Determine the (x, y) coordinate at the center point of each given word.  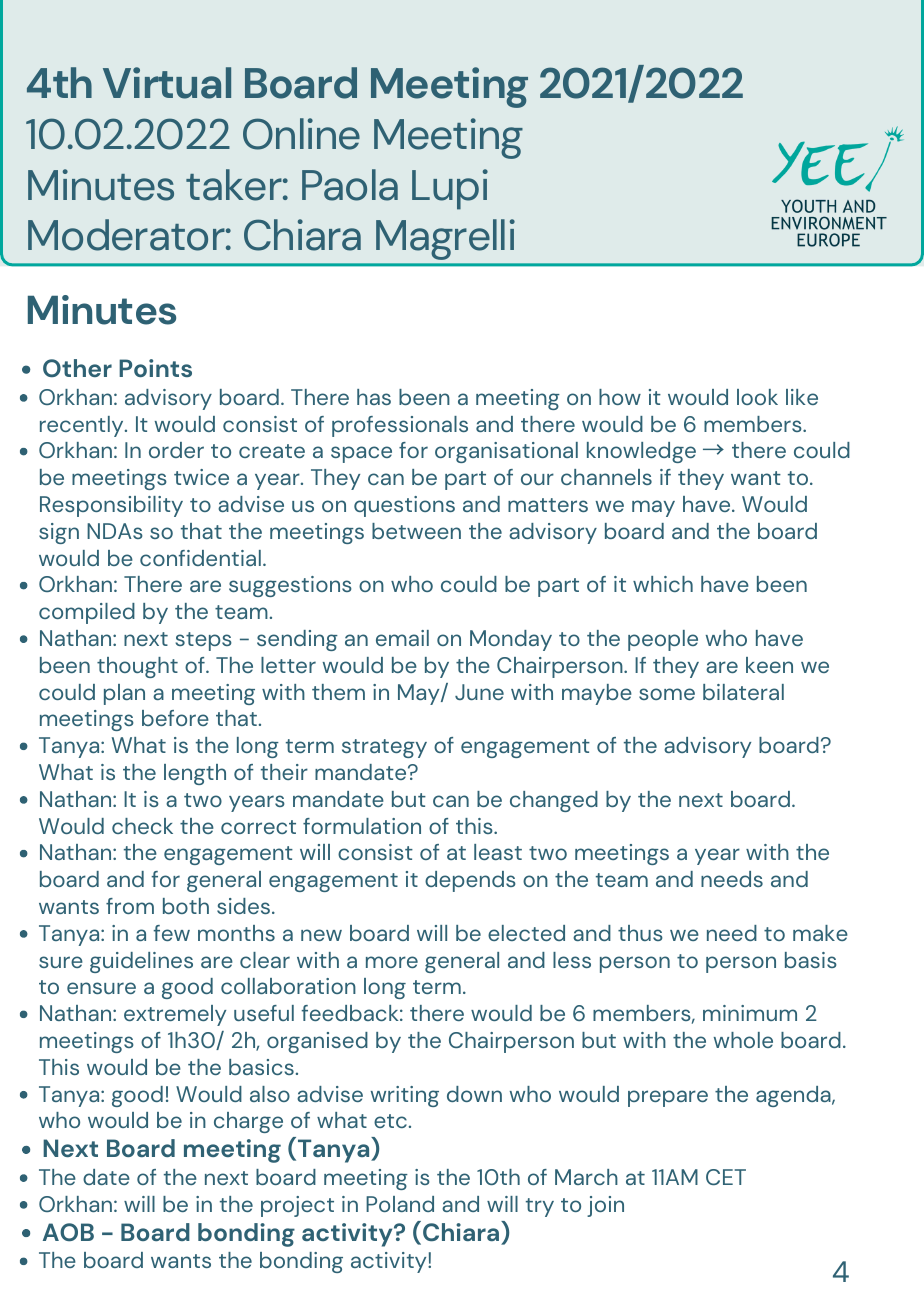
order (176, 450)
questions (404, 506)
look (757, 397)
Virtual (167, 83)
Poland (400, 1204)
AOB (68, 1232)
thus (640, 933)
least (498, 852)
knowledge (641, 452)
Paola (350, 185)
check (142, 826)
